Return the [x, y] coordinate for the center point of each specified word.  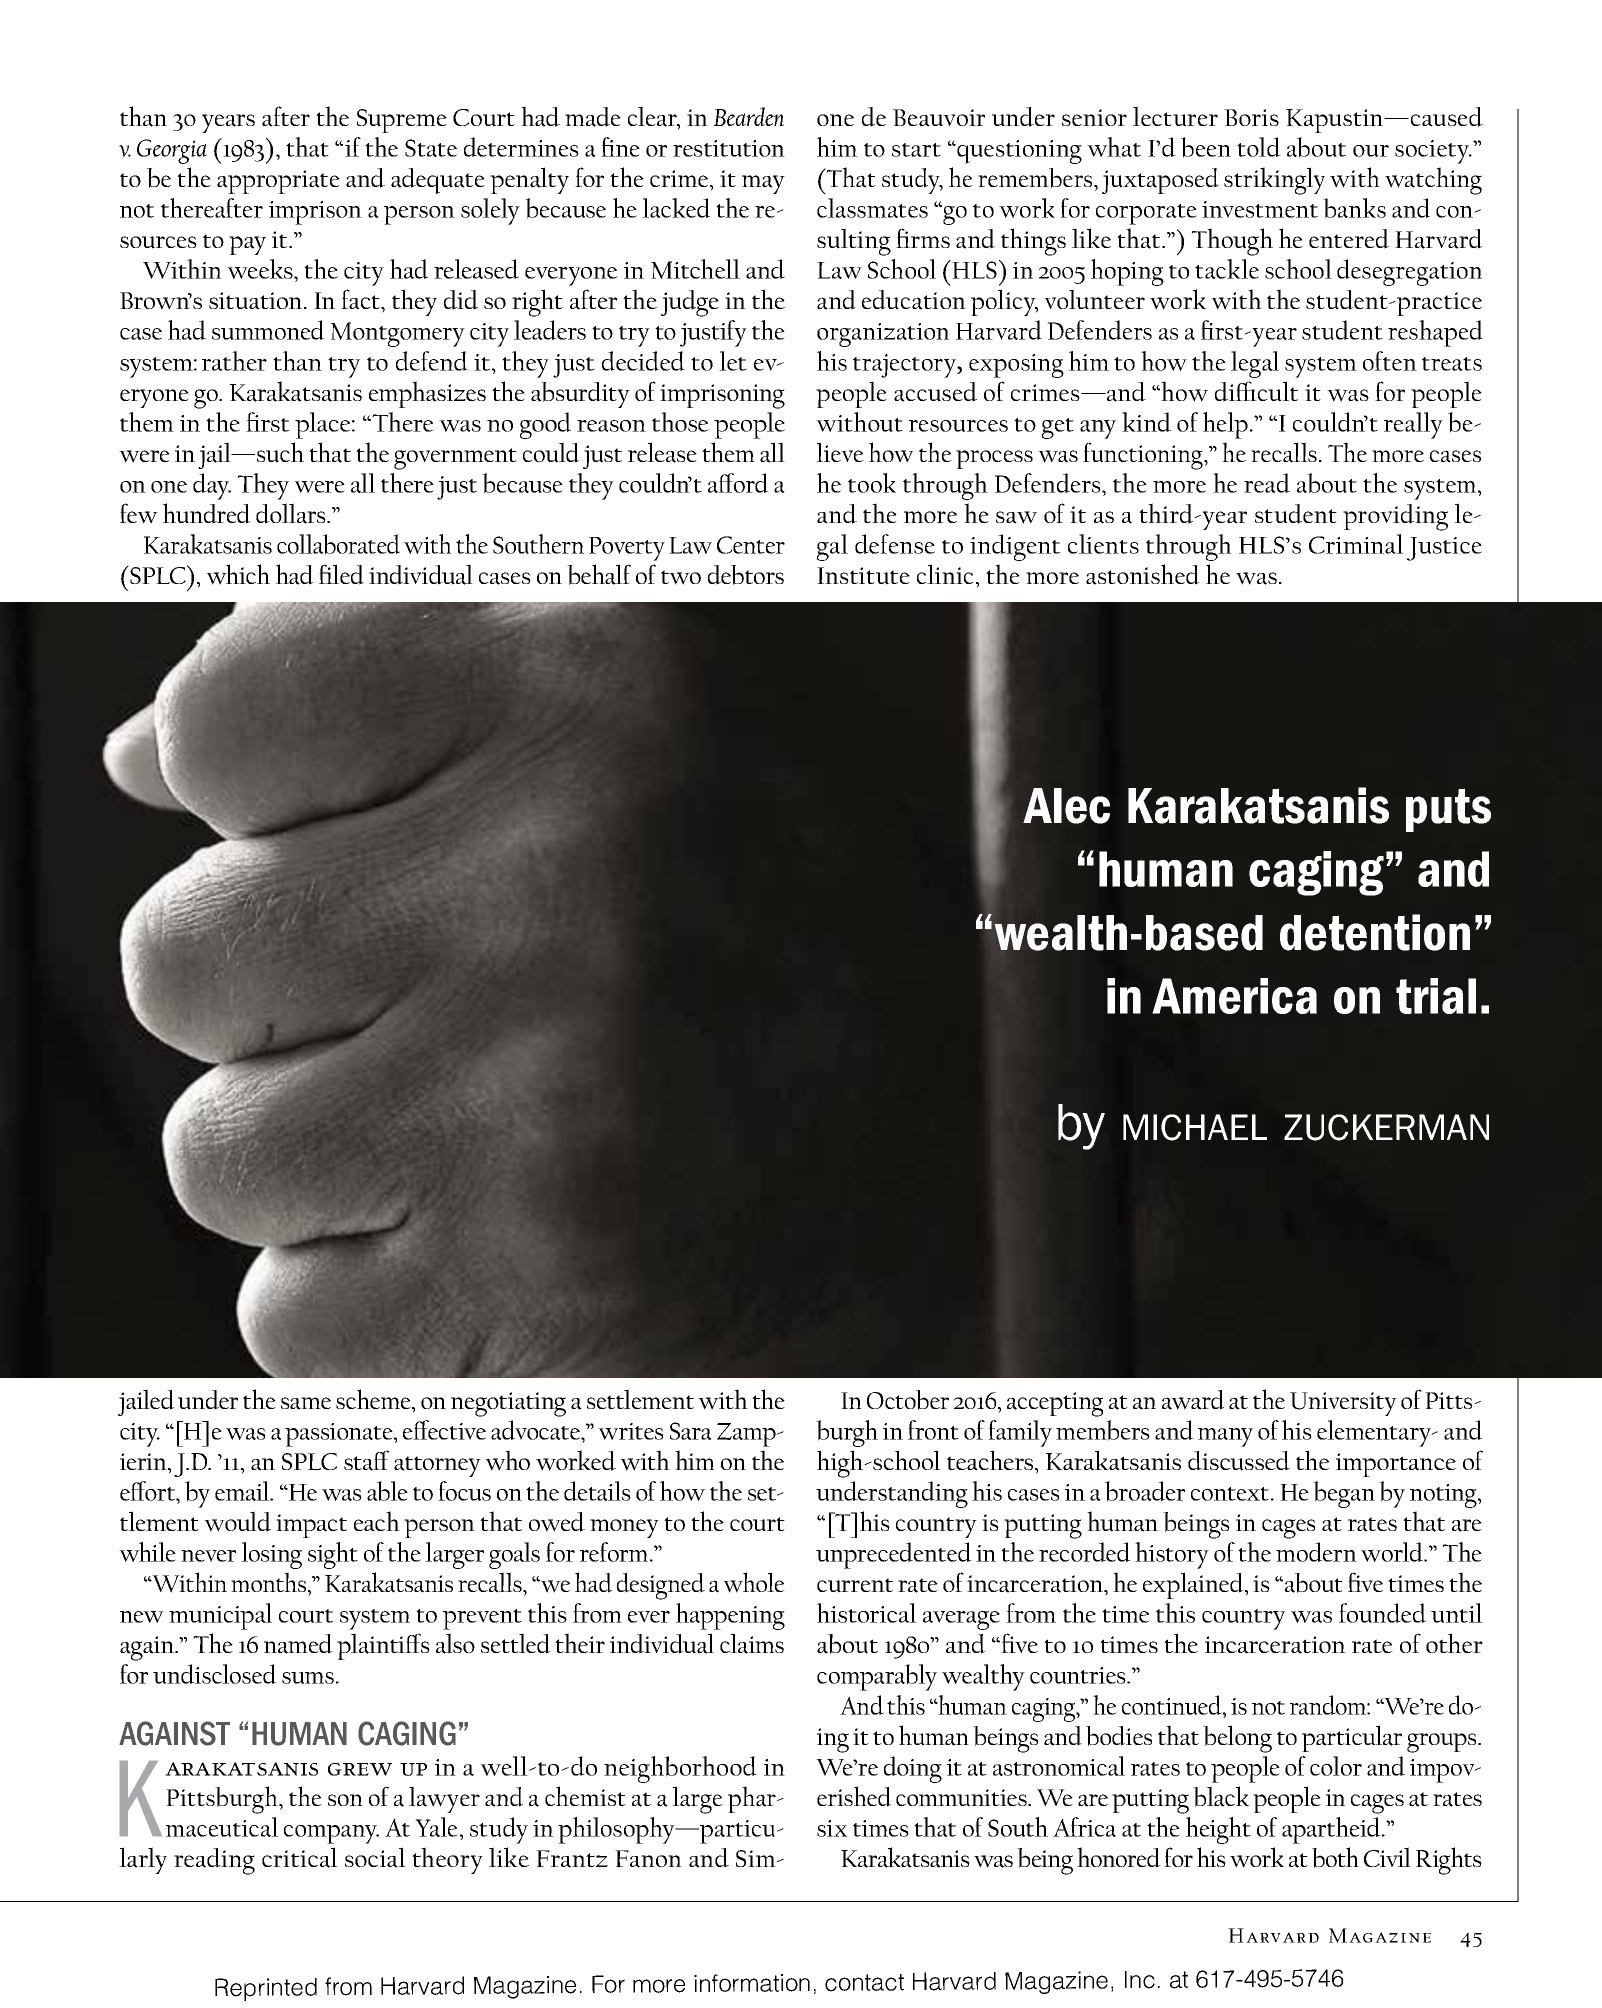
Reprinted [266, 1989]
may [763, 184]
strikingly [1274, 181]
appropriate [278, 182]
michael [1195, 1127]
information [752, 1983]
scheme [374, 1399]
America [1234, 996]
